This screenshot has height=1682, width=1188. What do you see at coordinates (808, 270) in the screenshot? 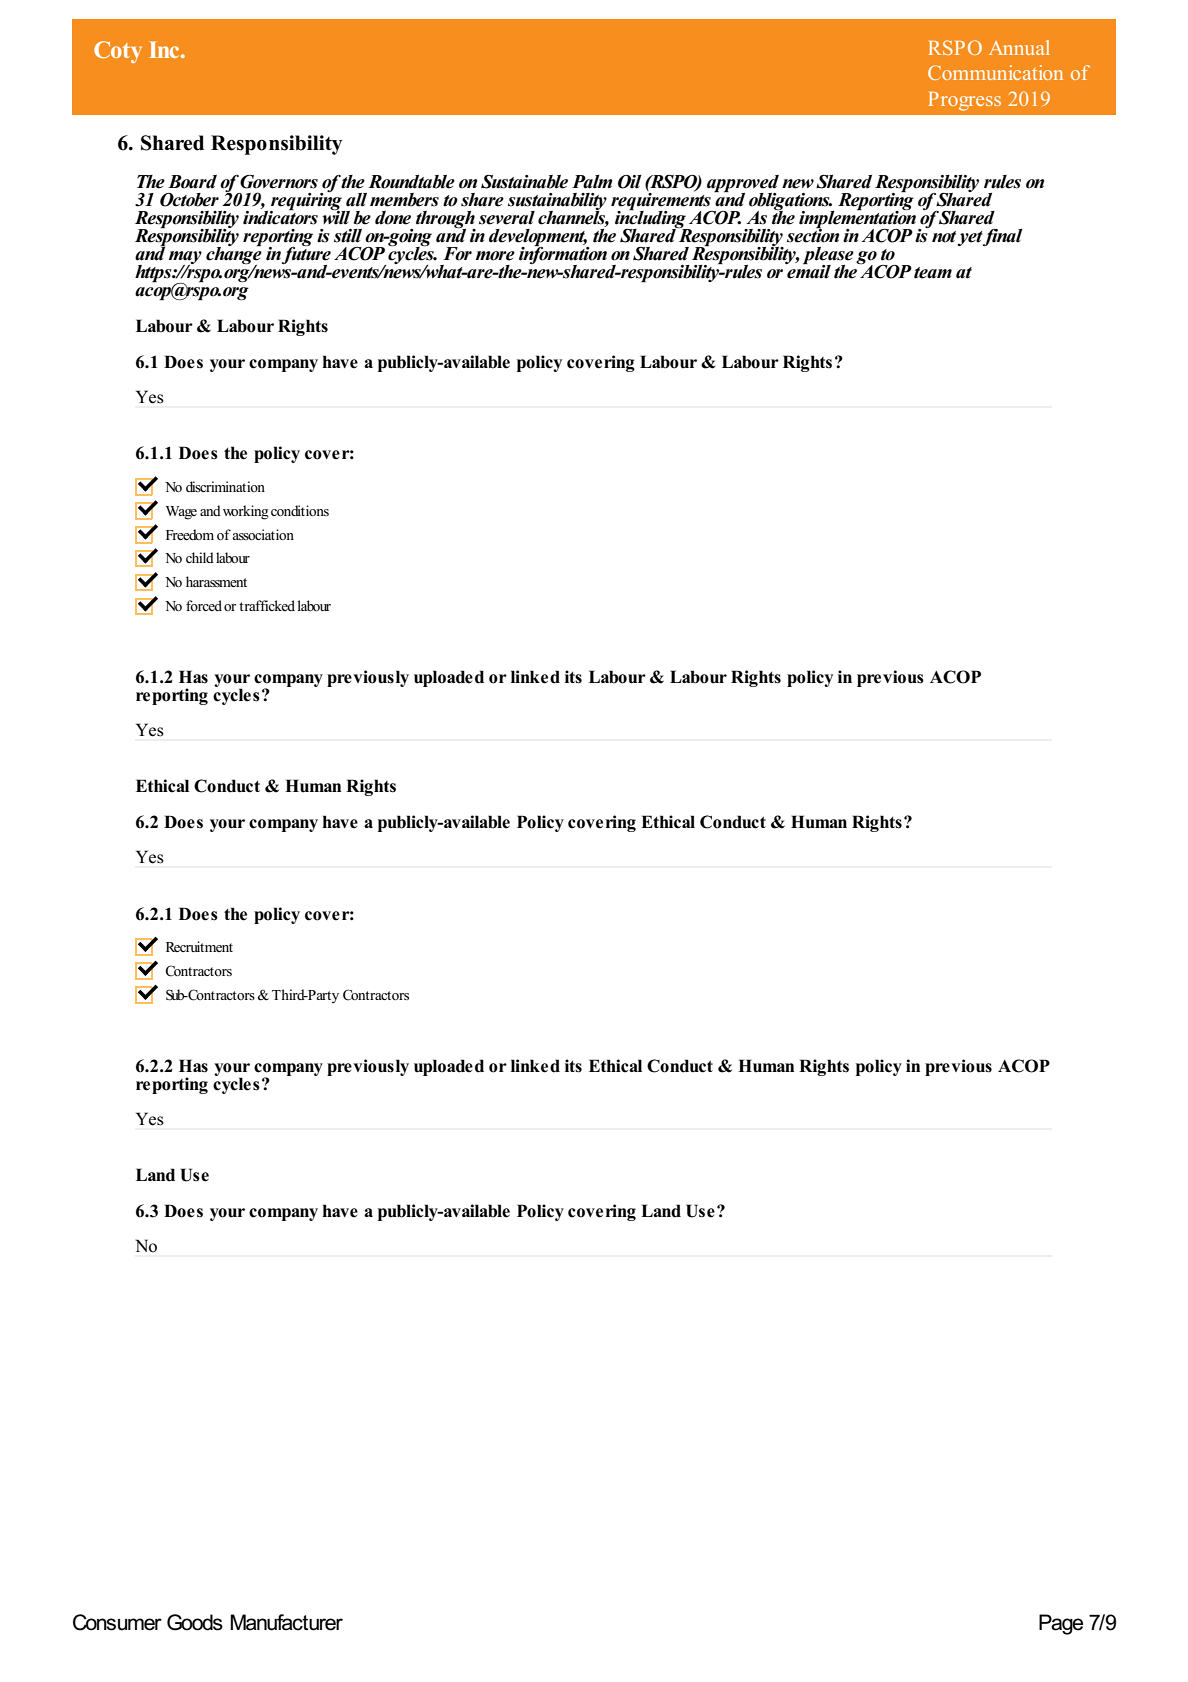
I see `email` at bounding box center [808, 270].
